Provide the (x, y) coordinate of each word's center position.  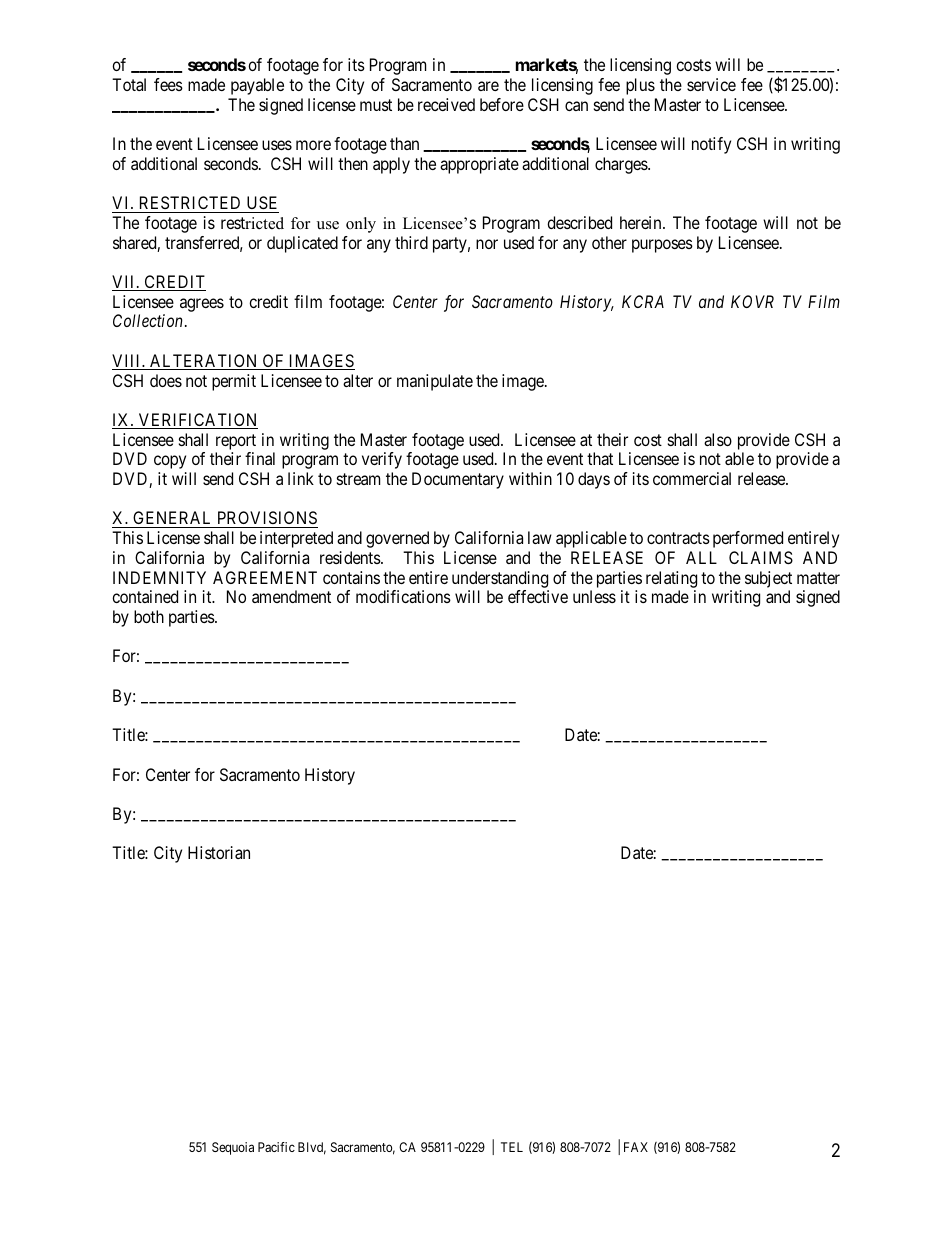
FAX (636, 1147)
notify (711, 145)
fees (168, 84)
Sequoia (233, 1148)
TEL (512, 1147)
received (446, 104)
